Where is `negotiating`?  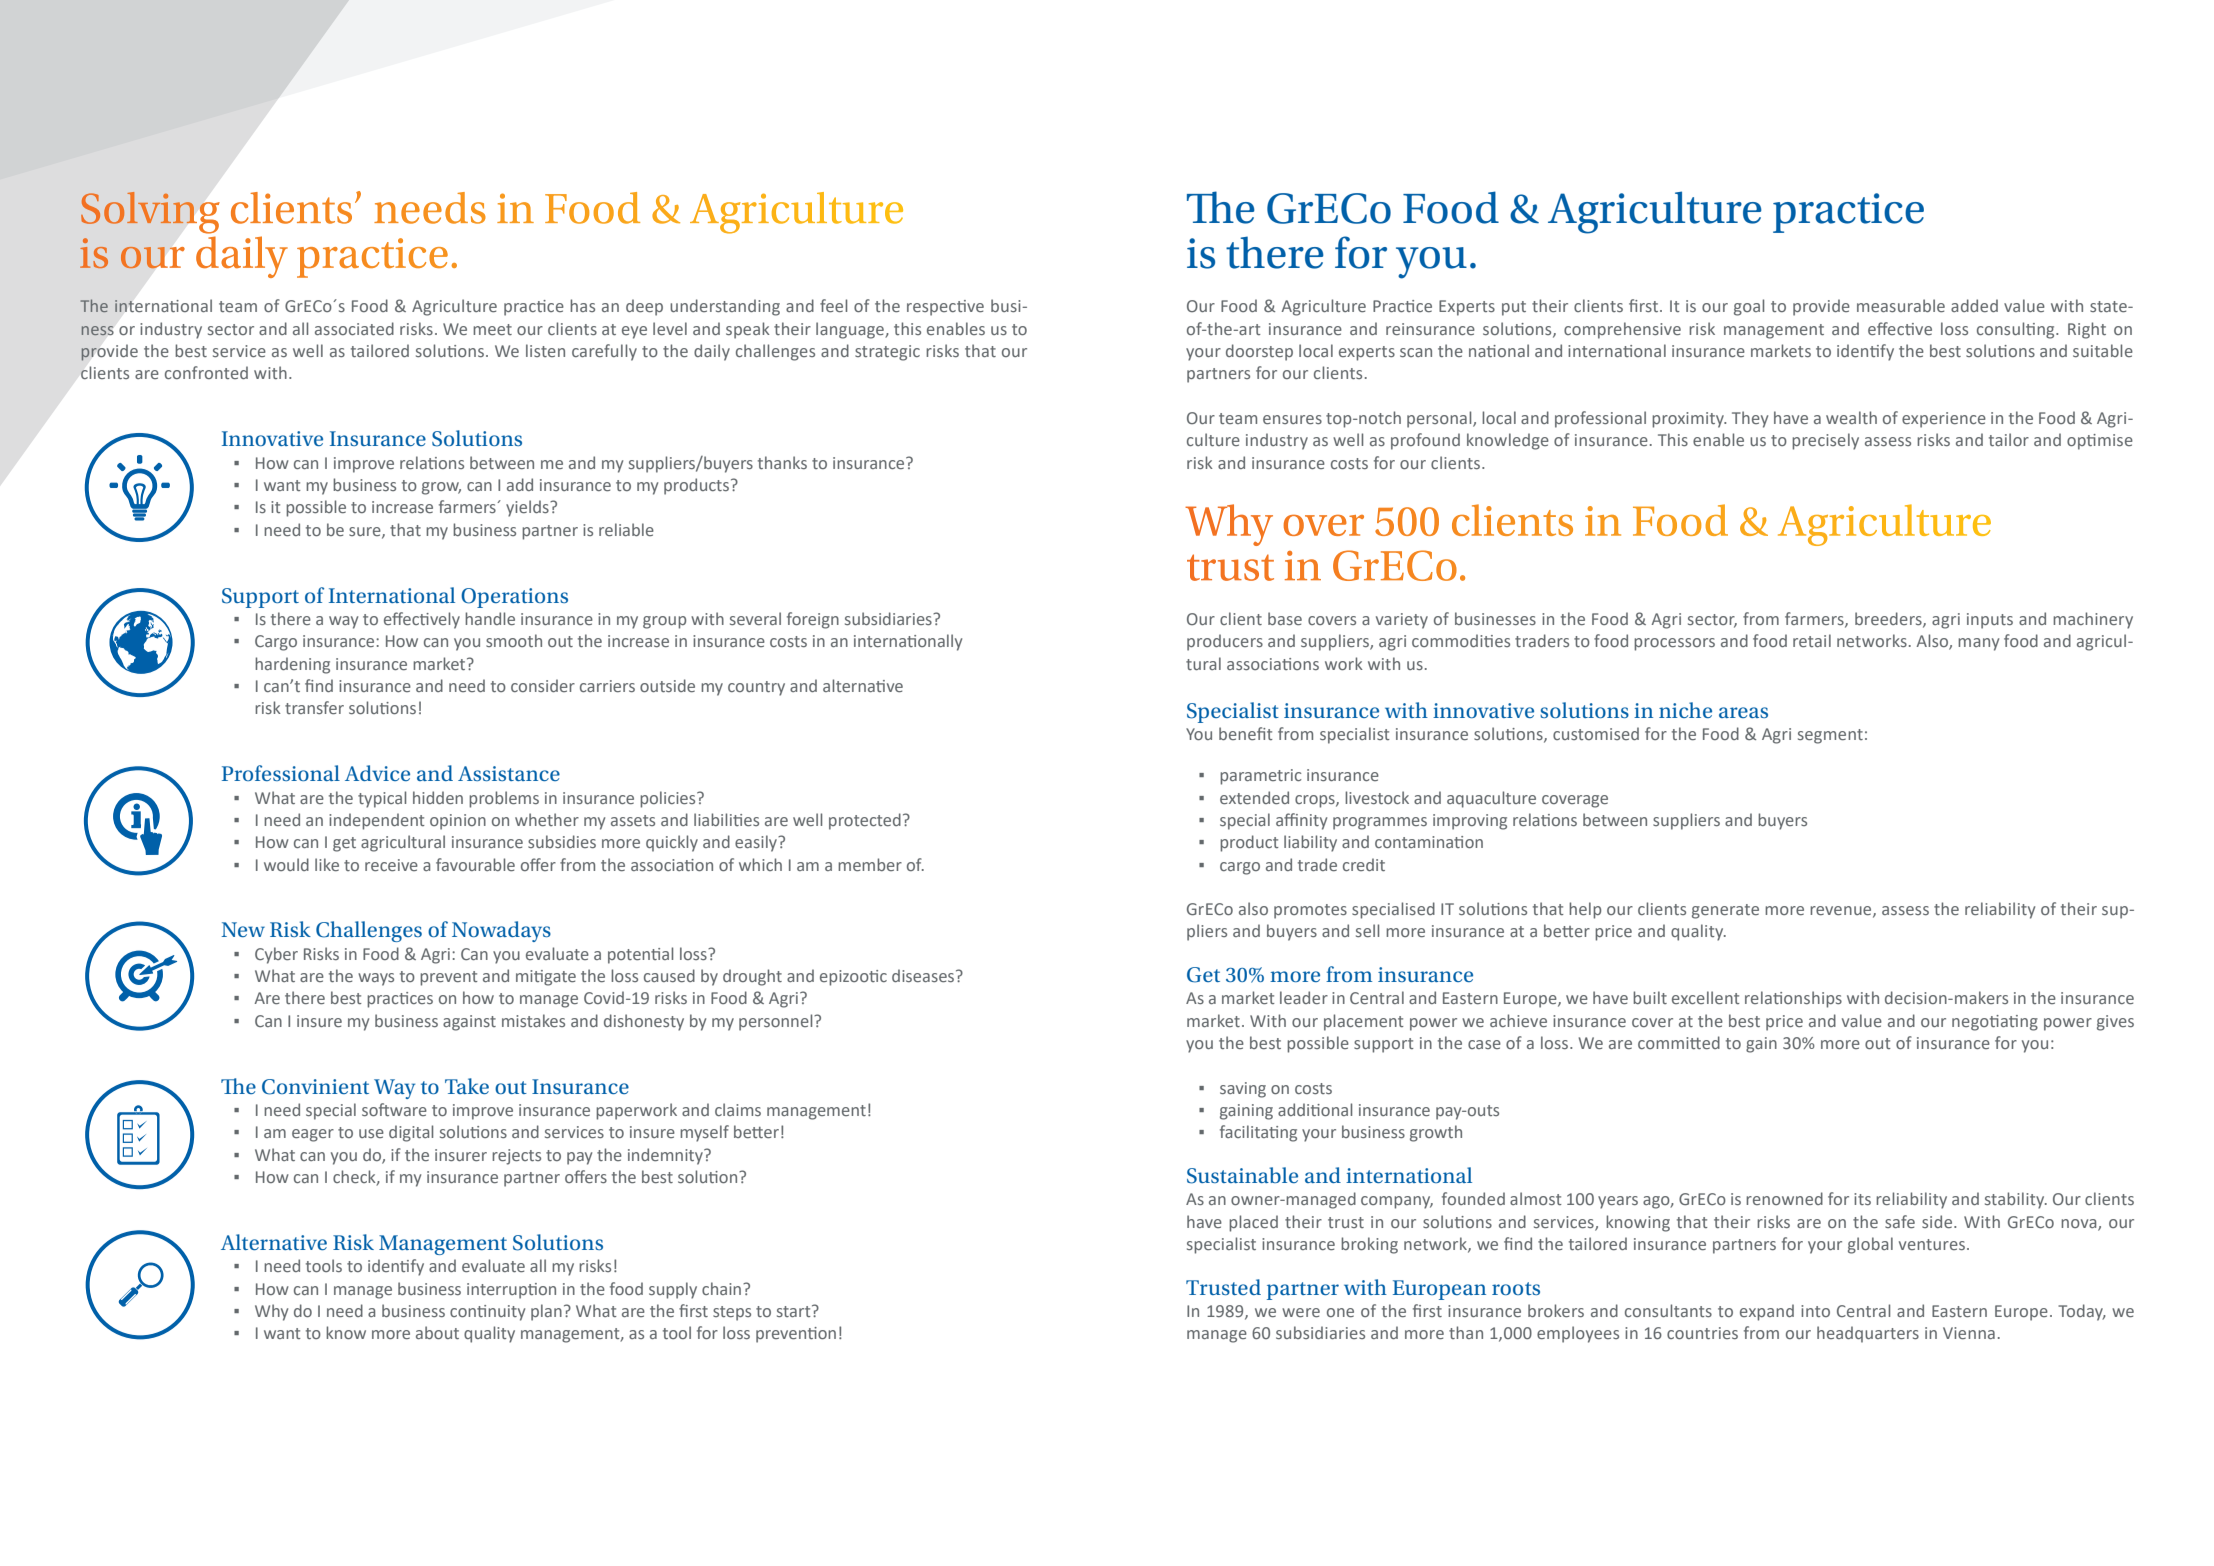 negotiating is located at coordinates (1995, 1023).
